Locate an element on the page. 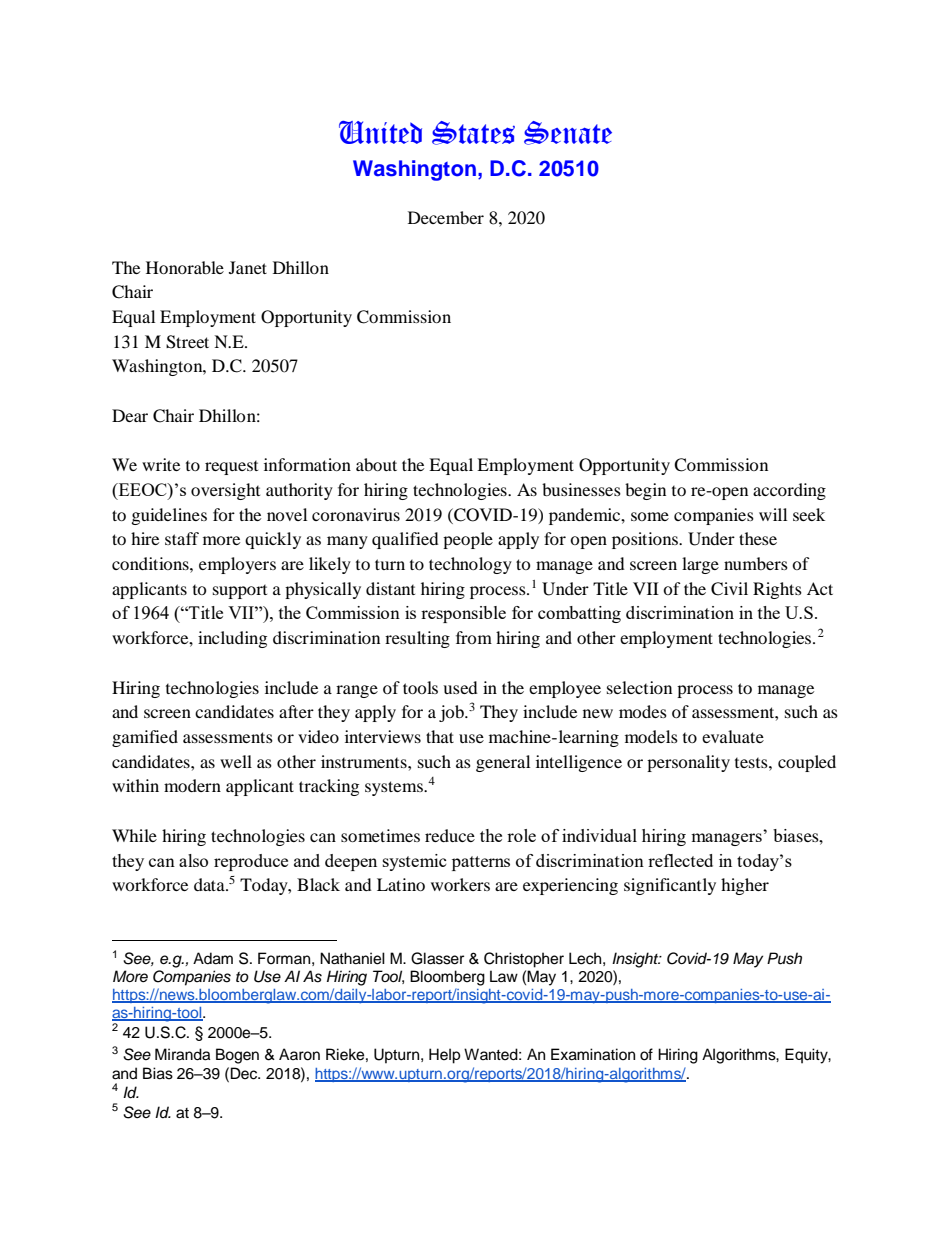  Senate is located at coordinates (568, 133).
